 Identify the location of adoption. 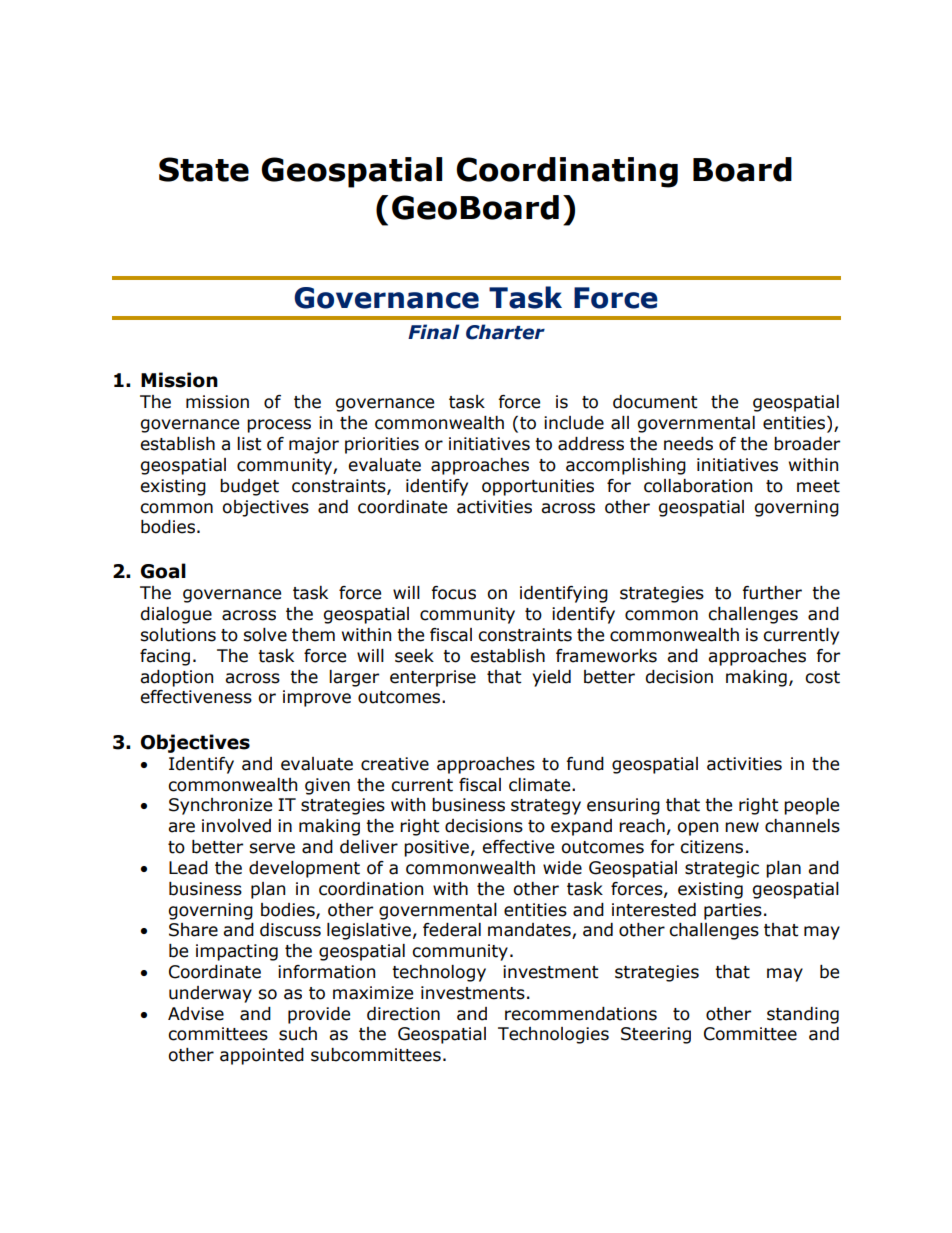
(176, 678).
